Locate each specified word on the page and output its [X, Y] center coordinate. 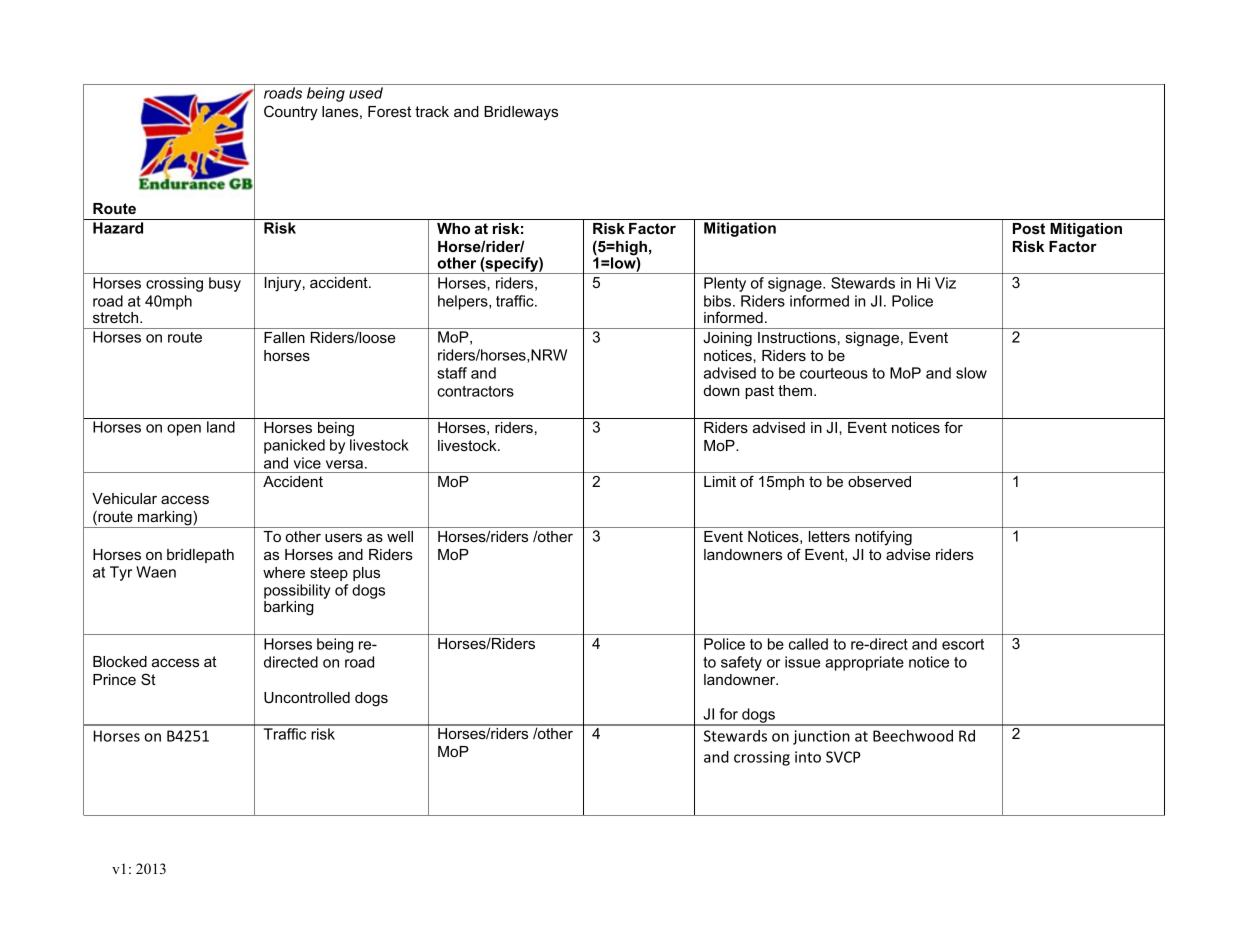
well [400, 536]
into [808, 757]
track [432, 111]
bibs [719, 301]
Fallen [284, 337]
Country [291, 113]
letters [829, 536]
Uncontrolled [307, 697]
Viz [945, 283]
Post [1029, 228]
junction [821, 737]
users [343, 537]
